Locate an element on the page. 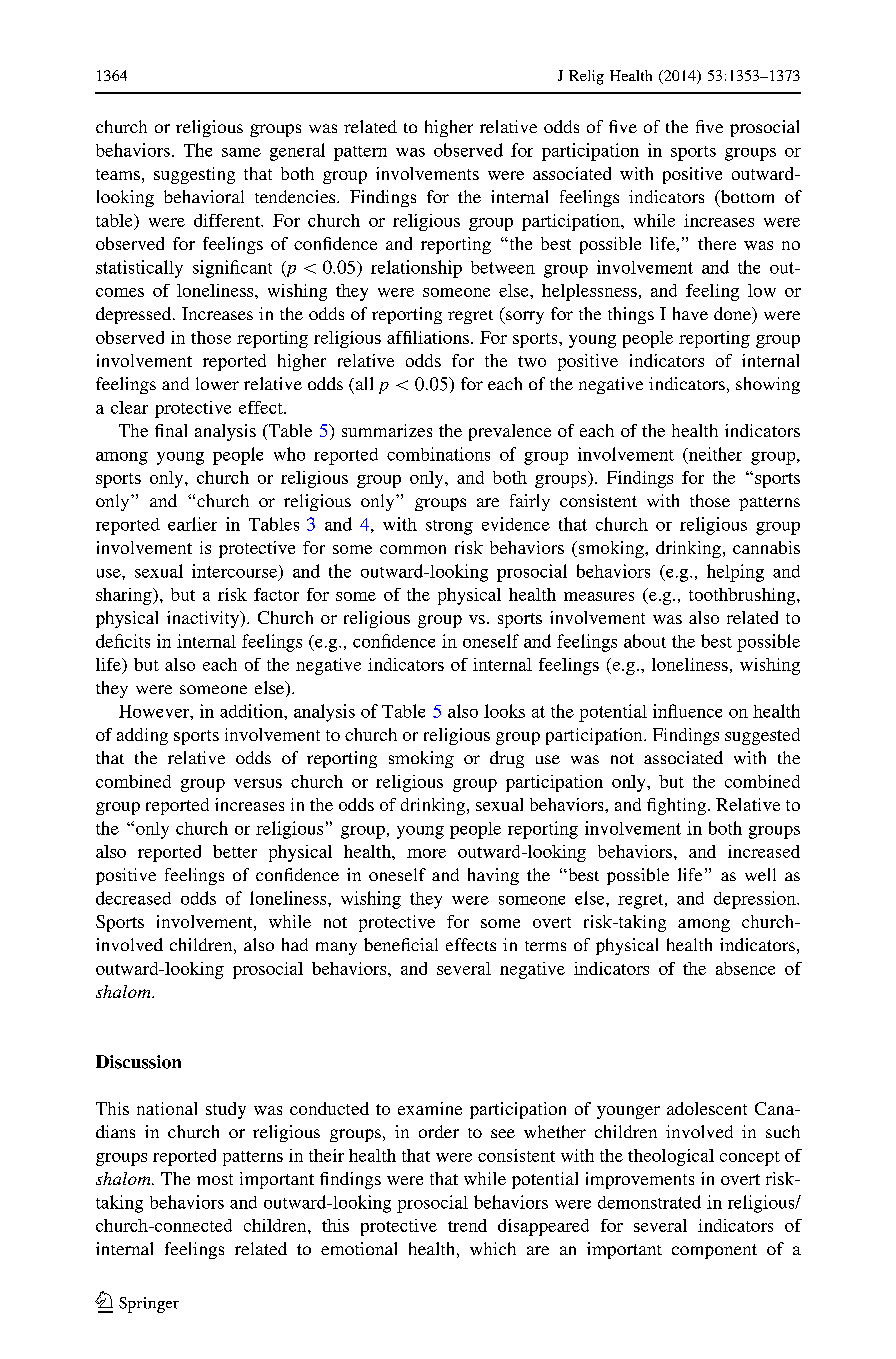  combinations is located at coordinates (438, 454).
